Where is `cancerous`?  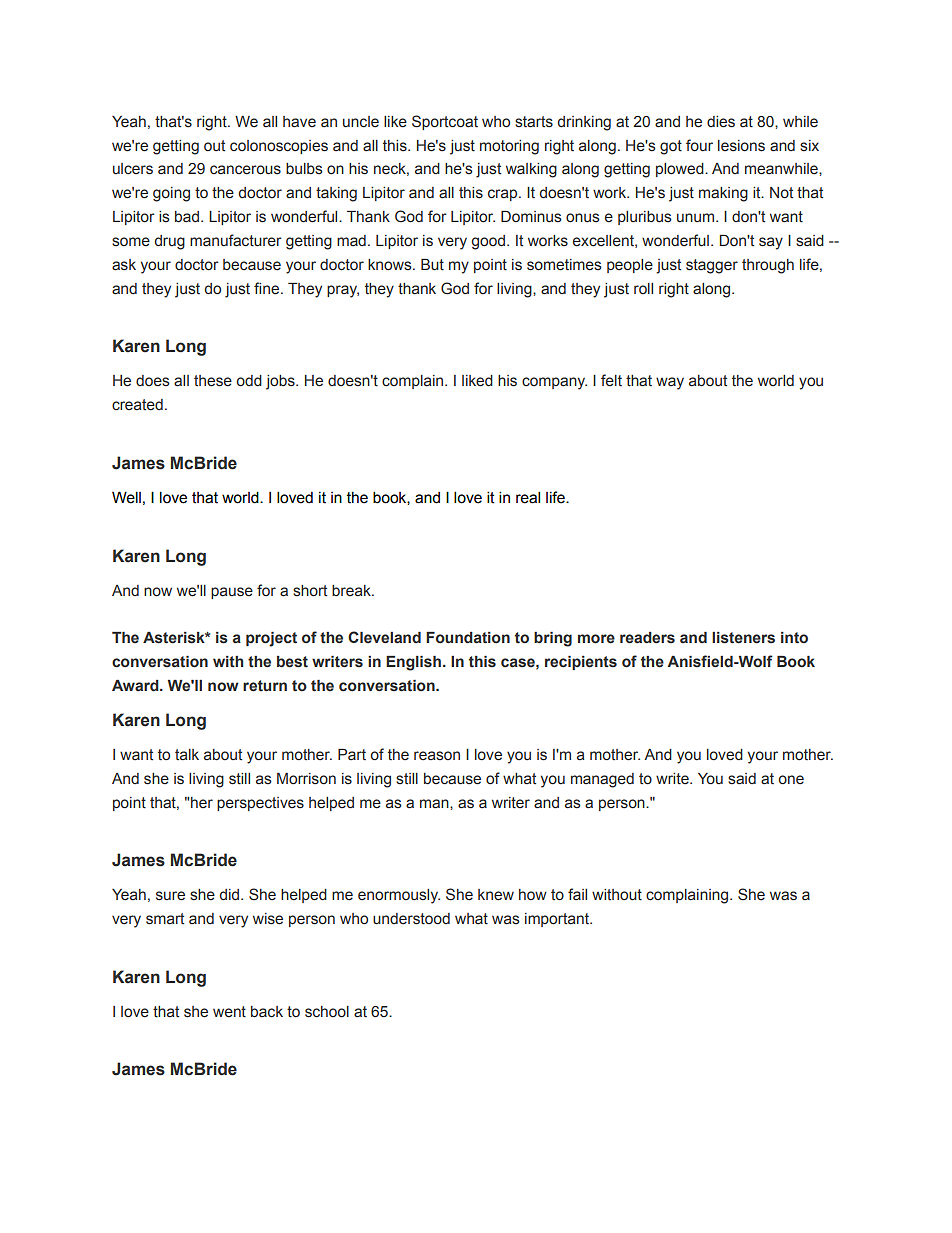 cancerous is located at coordinates (245, 170).
